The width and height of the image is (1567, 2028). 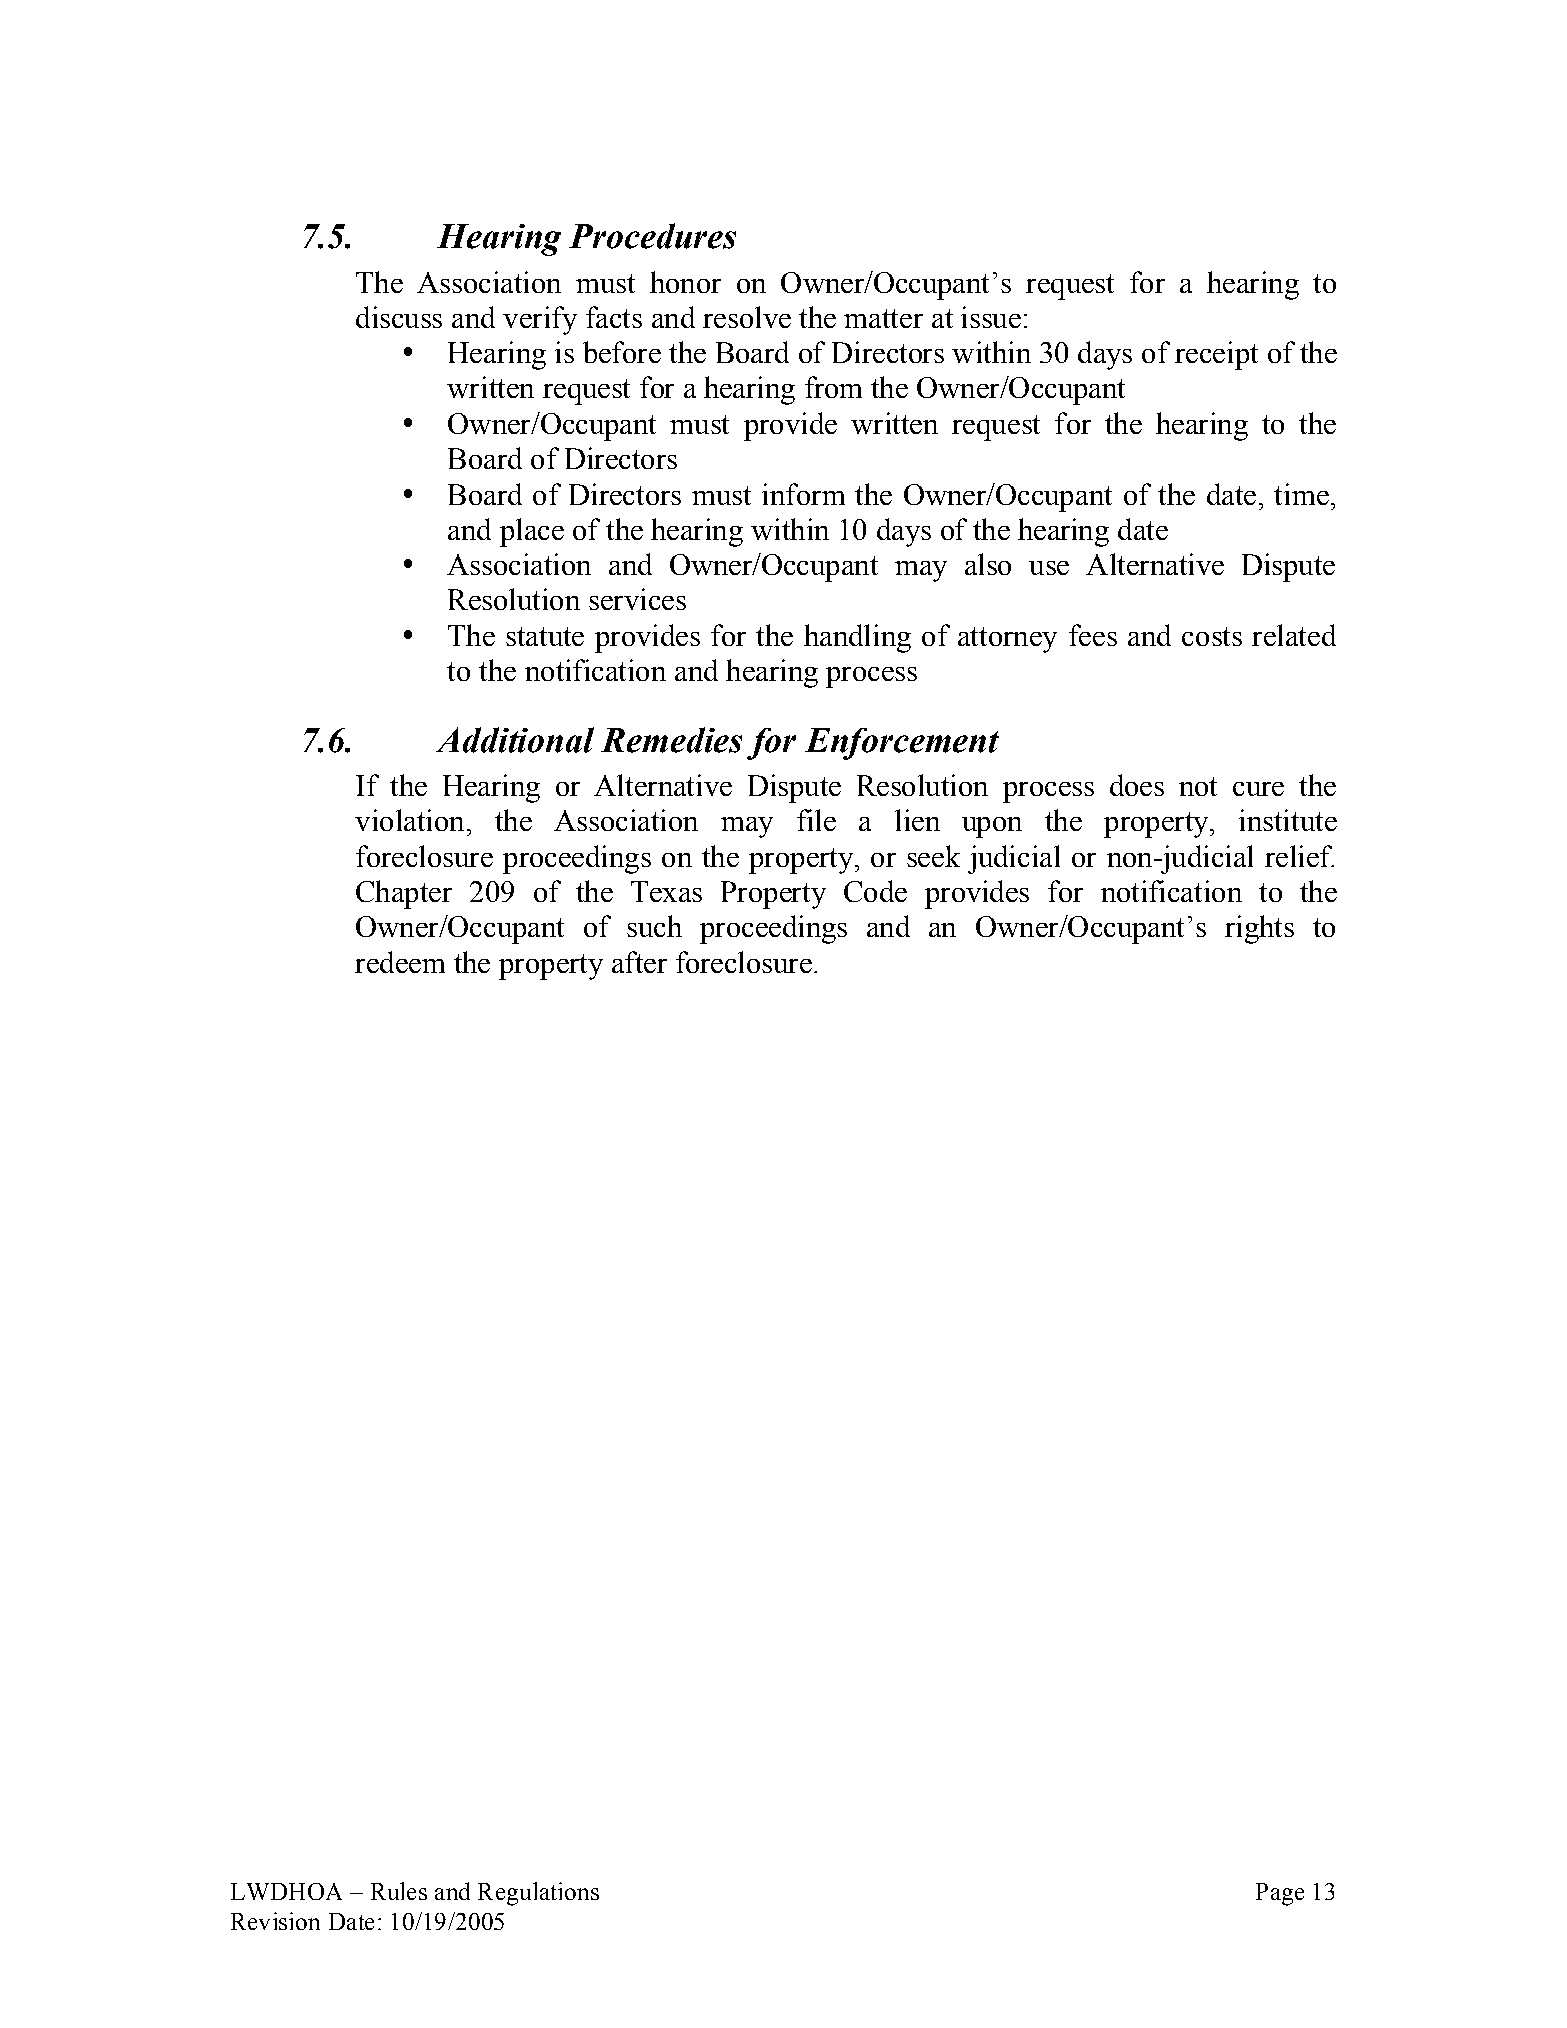 What do you see at coordinates (1259, 929) in the image?
I see `rights` at bounding box center [1259, 929].
